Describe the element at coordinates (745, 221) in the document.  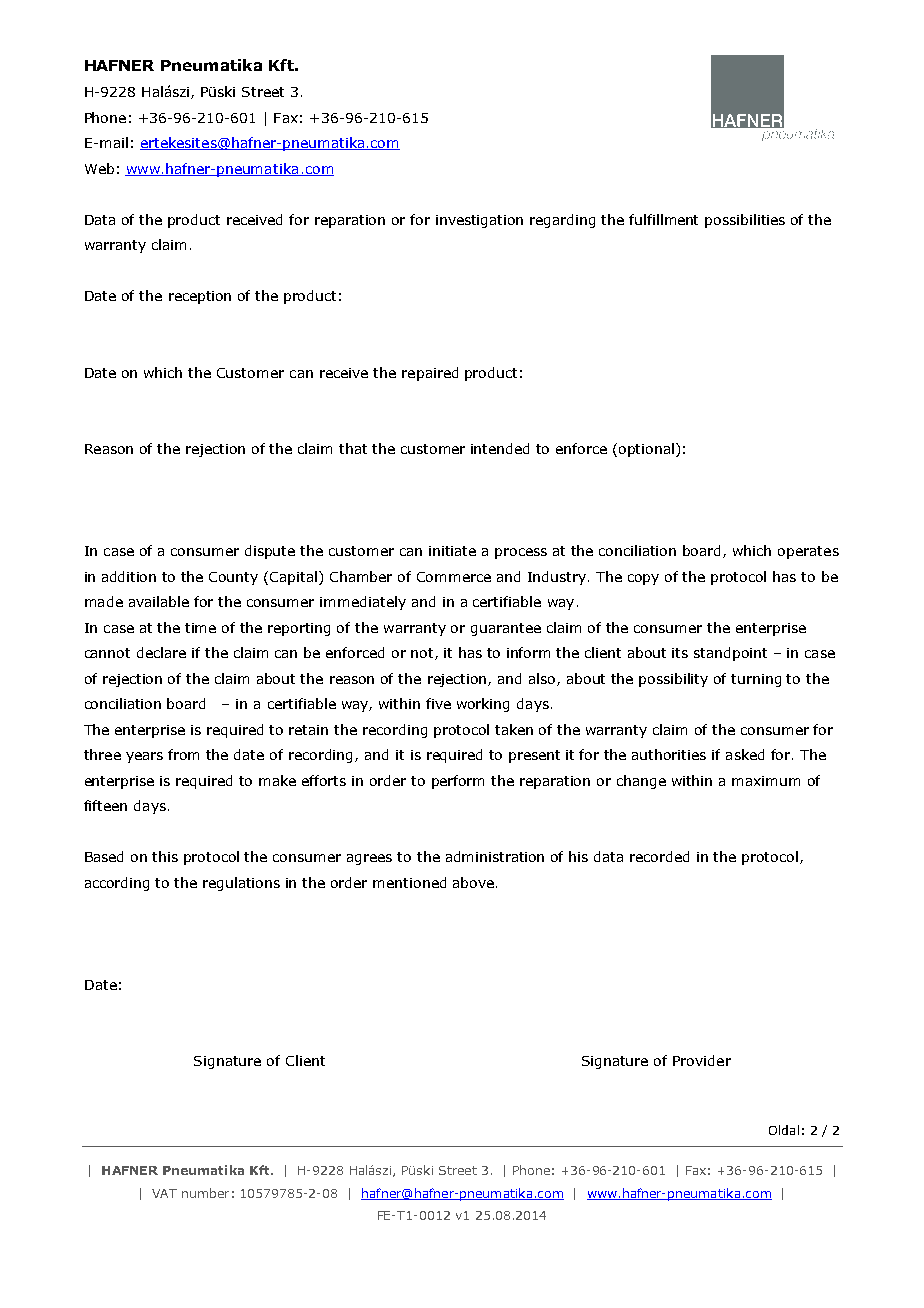
I see `possibilities` at that location.
